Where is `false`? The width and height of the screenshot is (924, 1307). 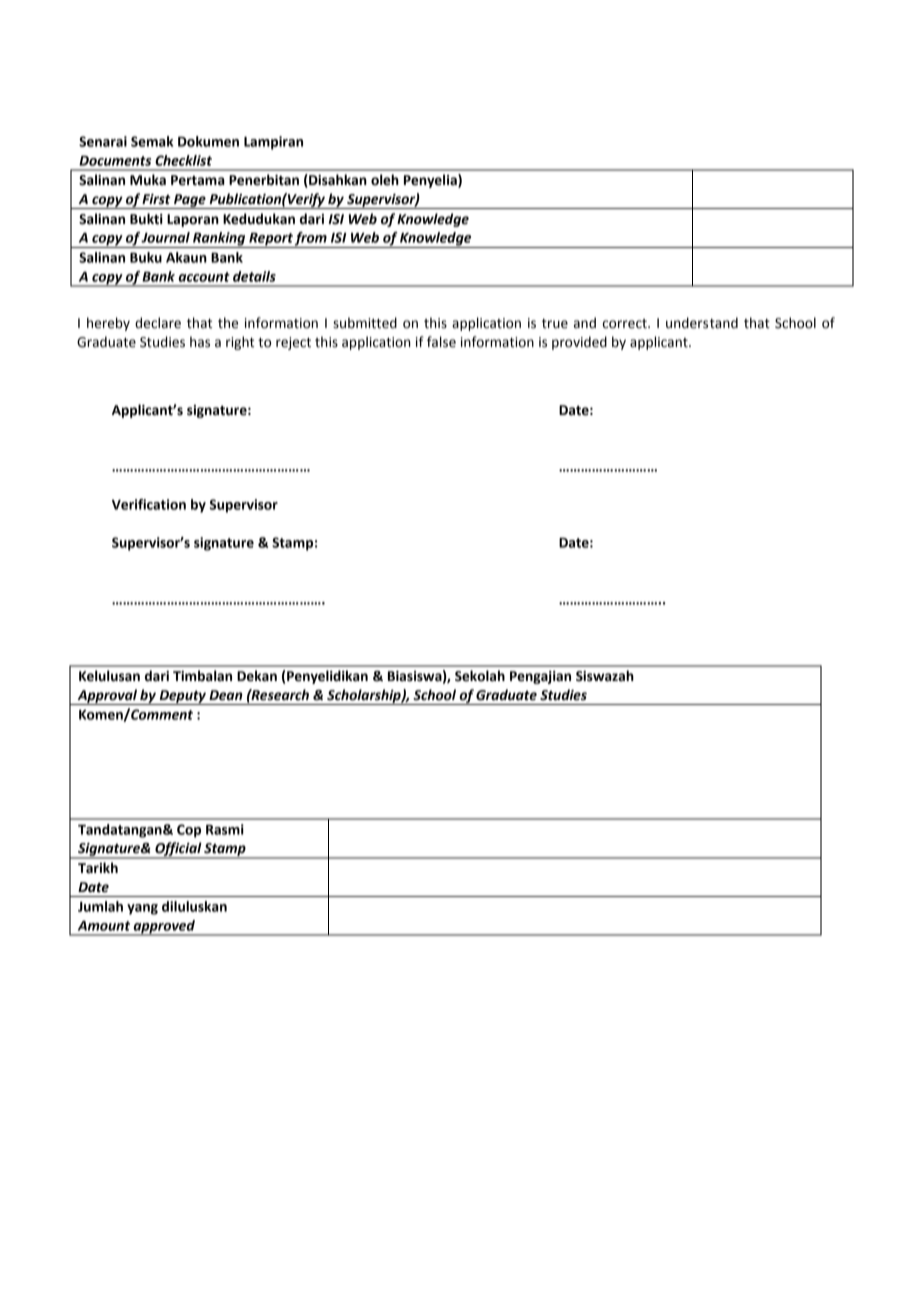 false is located at coordinates (441, 342).
